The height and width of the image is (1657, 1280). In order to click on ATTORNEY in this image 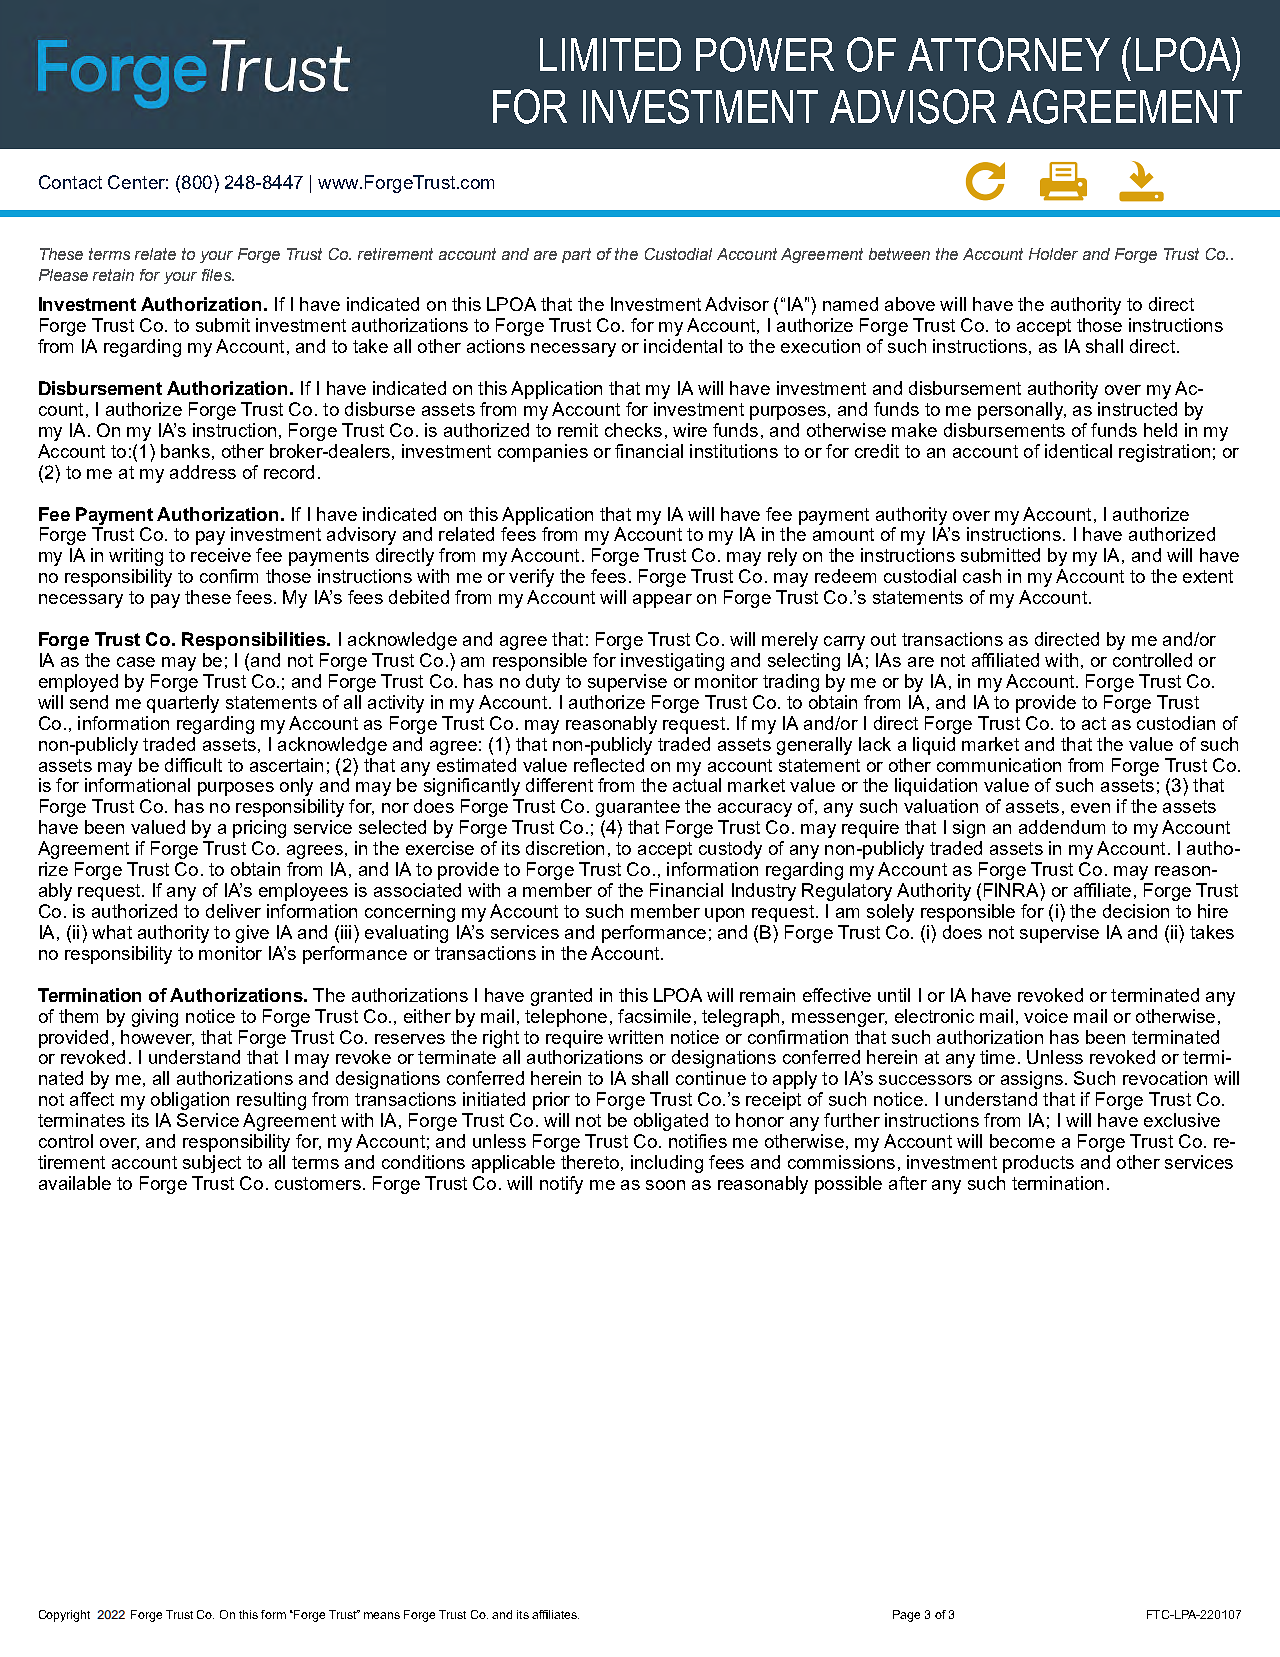, I will do `click(1009, 54)`.
